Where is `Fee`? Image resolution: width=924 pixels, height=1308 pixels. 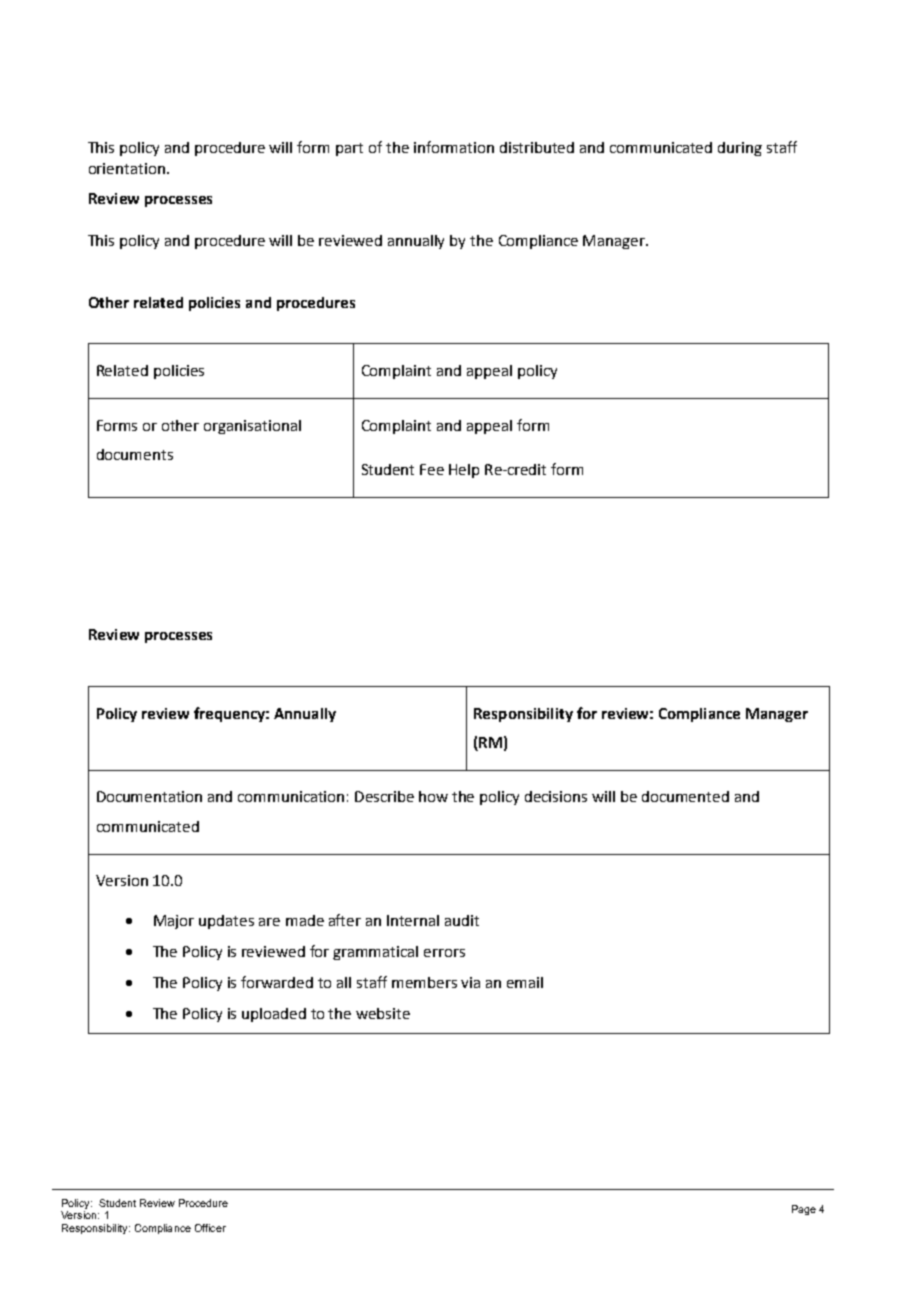
Fee is located at coordinates (432, 469).
